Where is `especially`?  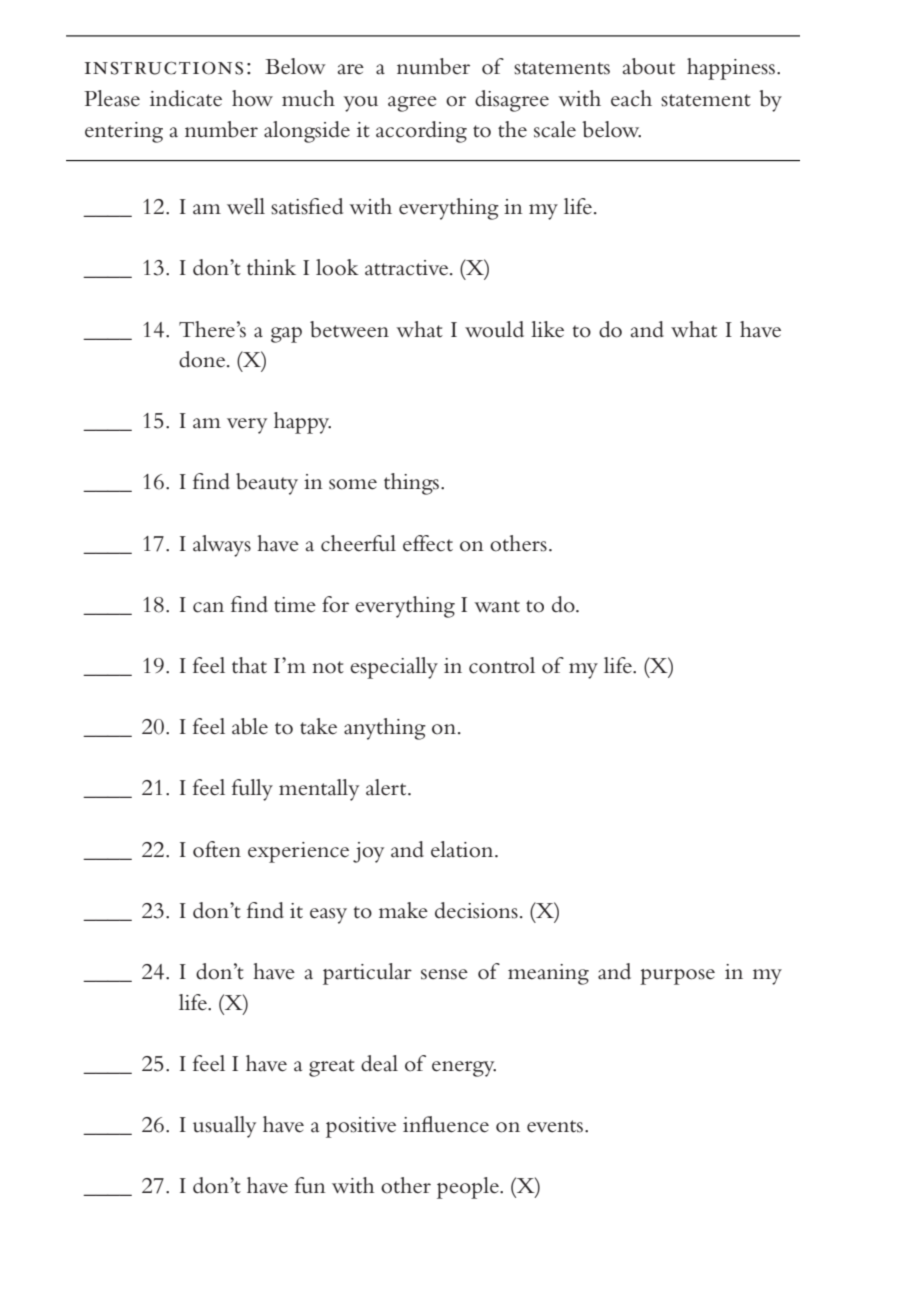
especially is located at coordinates (394, 668).
